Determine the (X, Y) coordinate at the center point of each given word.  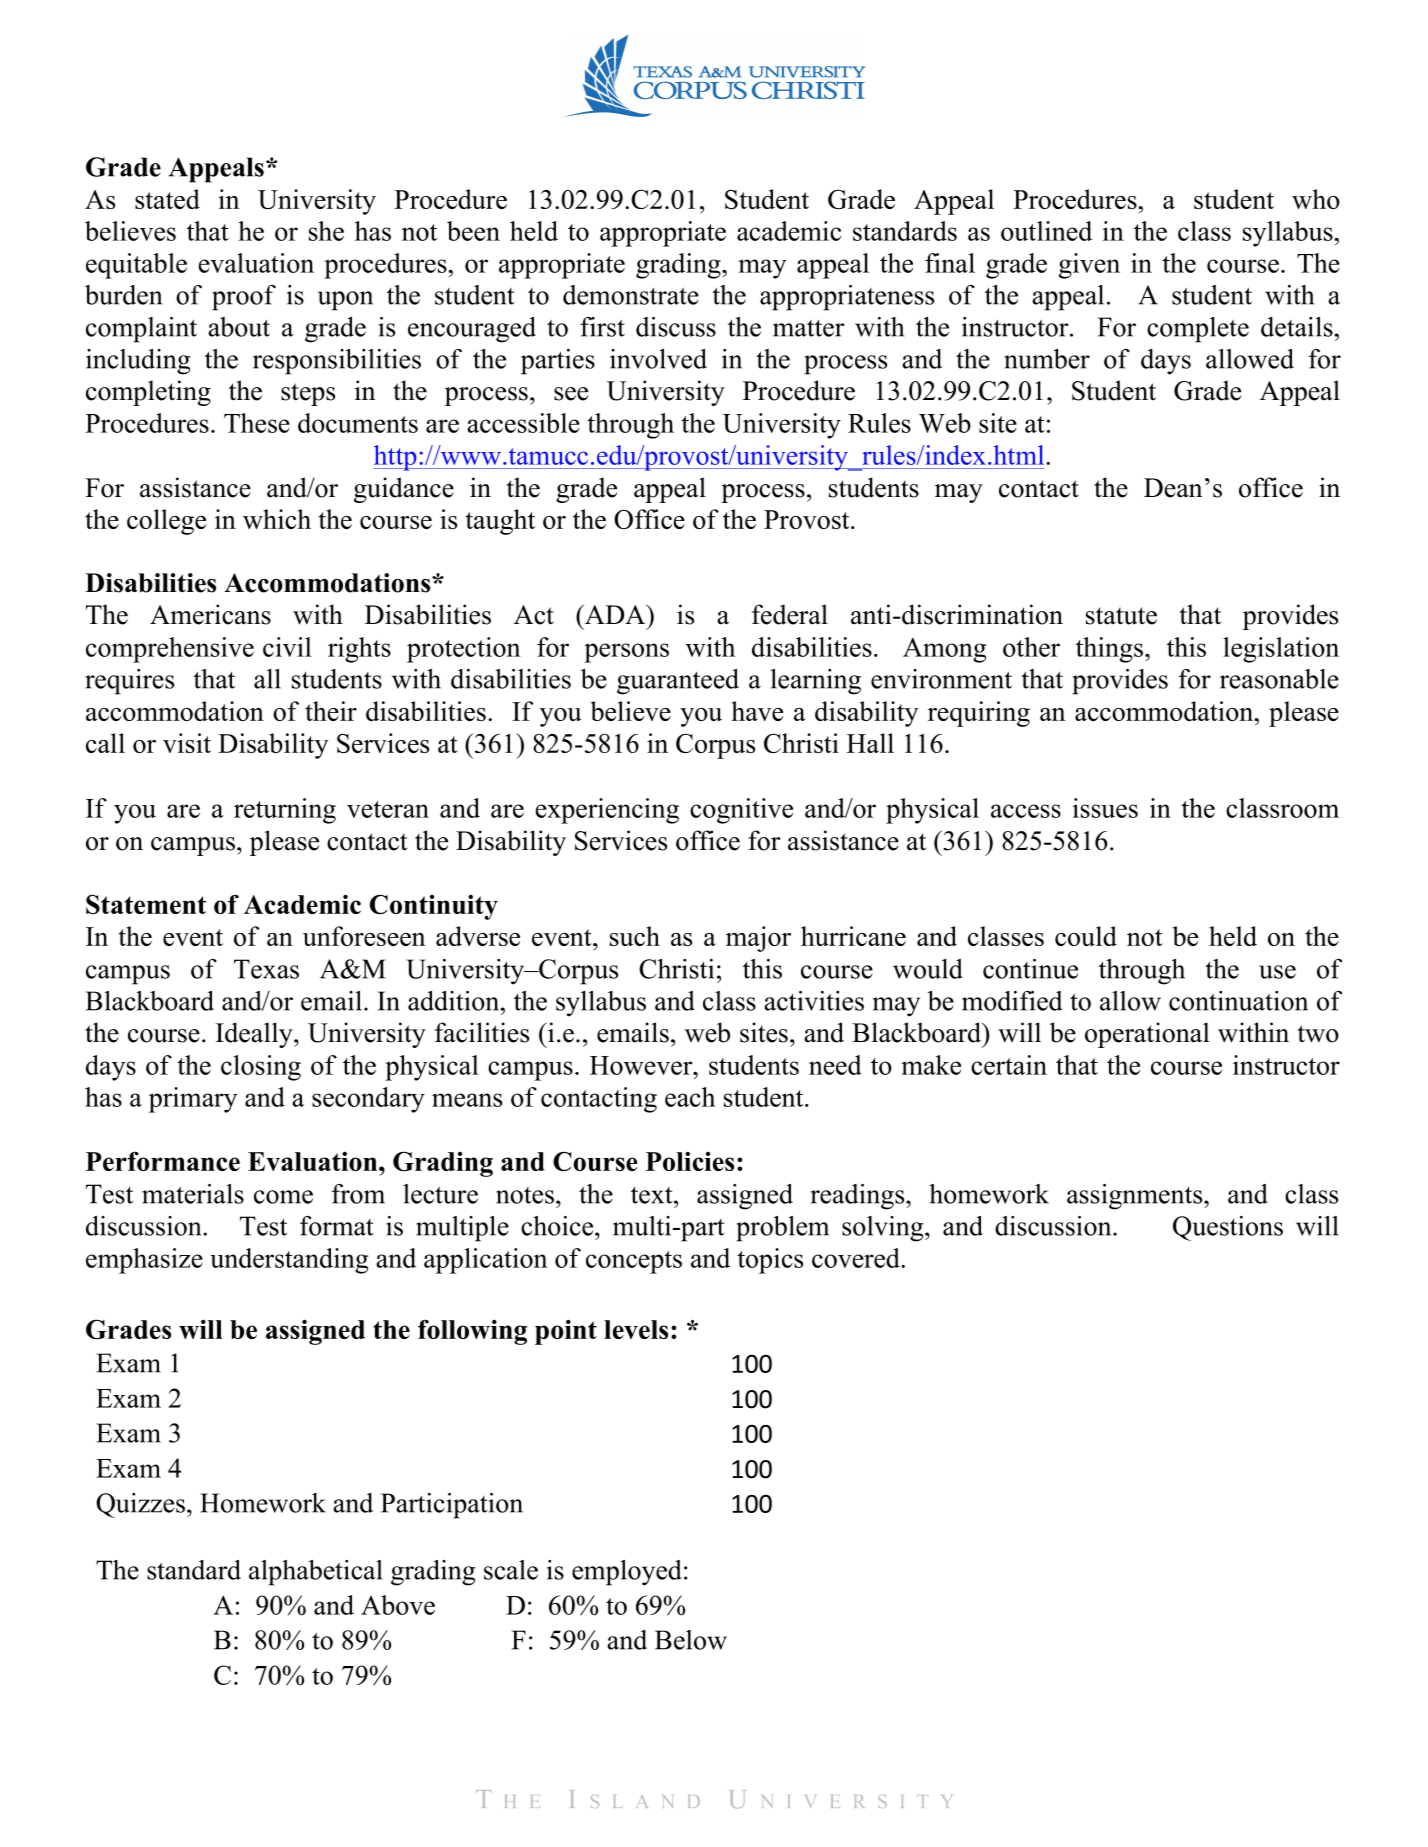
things (1111, 650)
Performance (163, 1161)
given (1089, 266)
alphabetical (315, 1573)
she (326, 231)
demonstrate (631, 295)
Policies (690, 1161)
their (331, 711)
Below (691, 1640)
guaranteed (678, 682)
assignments (1136, 1197)
